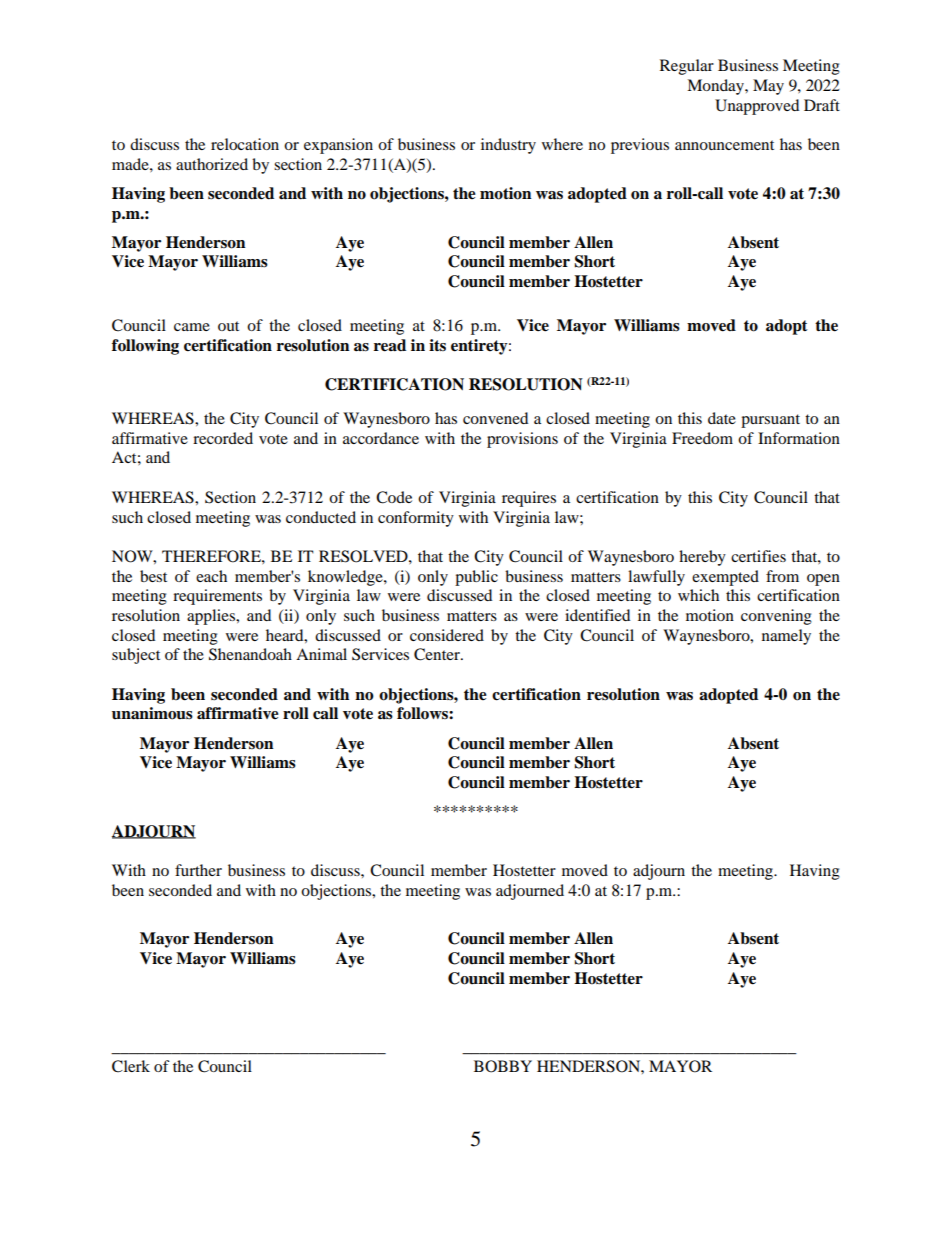 The width and height of the screenshot is (952, 1233). I want to click on date, so click(722, 418).
